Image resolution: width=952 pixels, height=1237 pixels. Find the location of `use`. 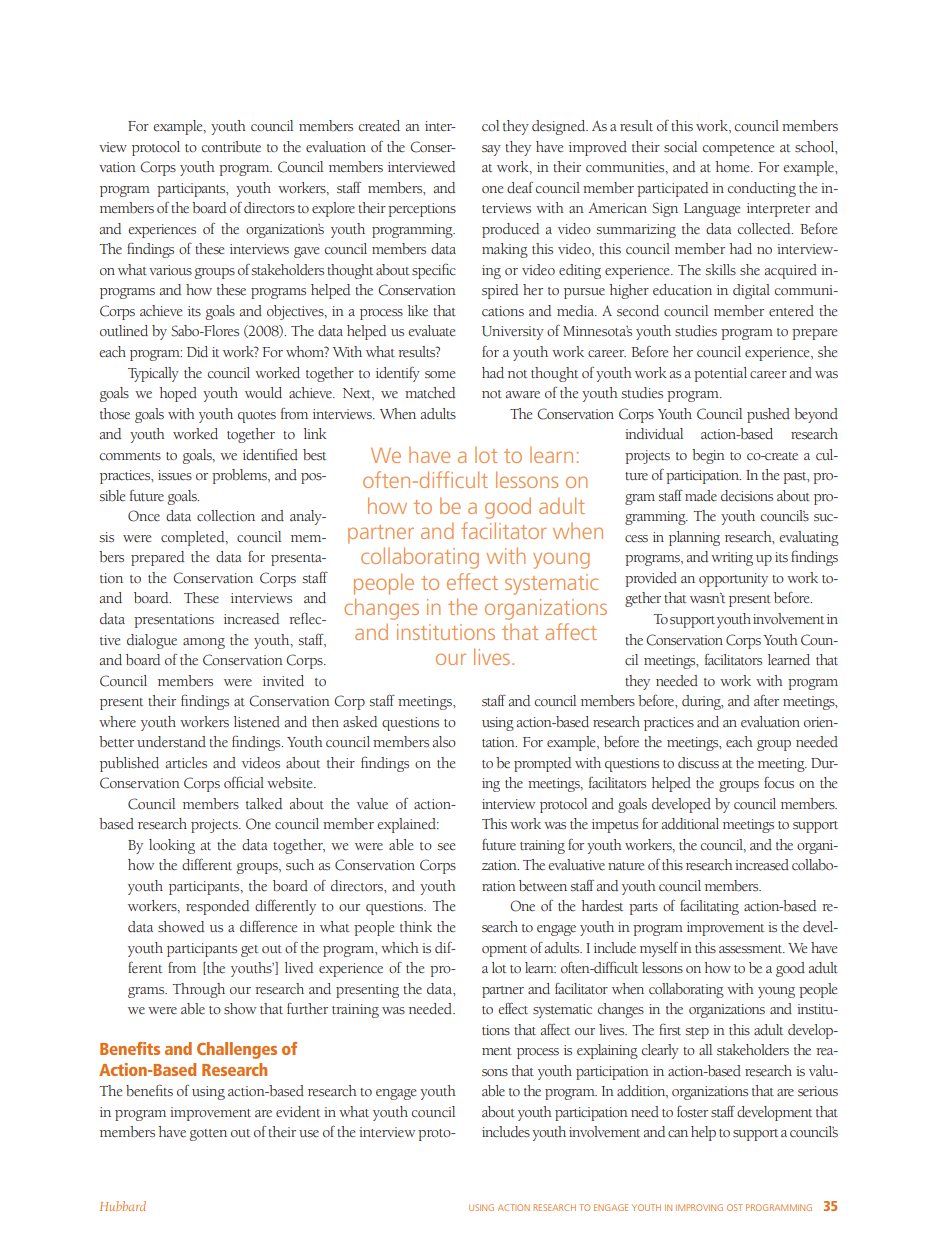

use is located at coordinates (309, 1133).
